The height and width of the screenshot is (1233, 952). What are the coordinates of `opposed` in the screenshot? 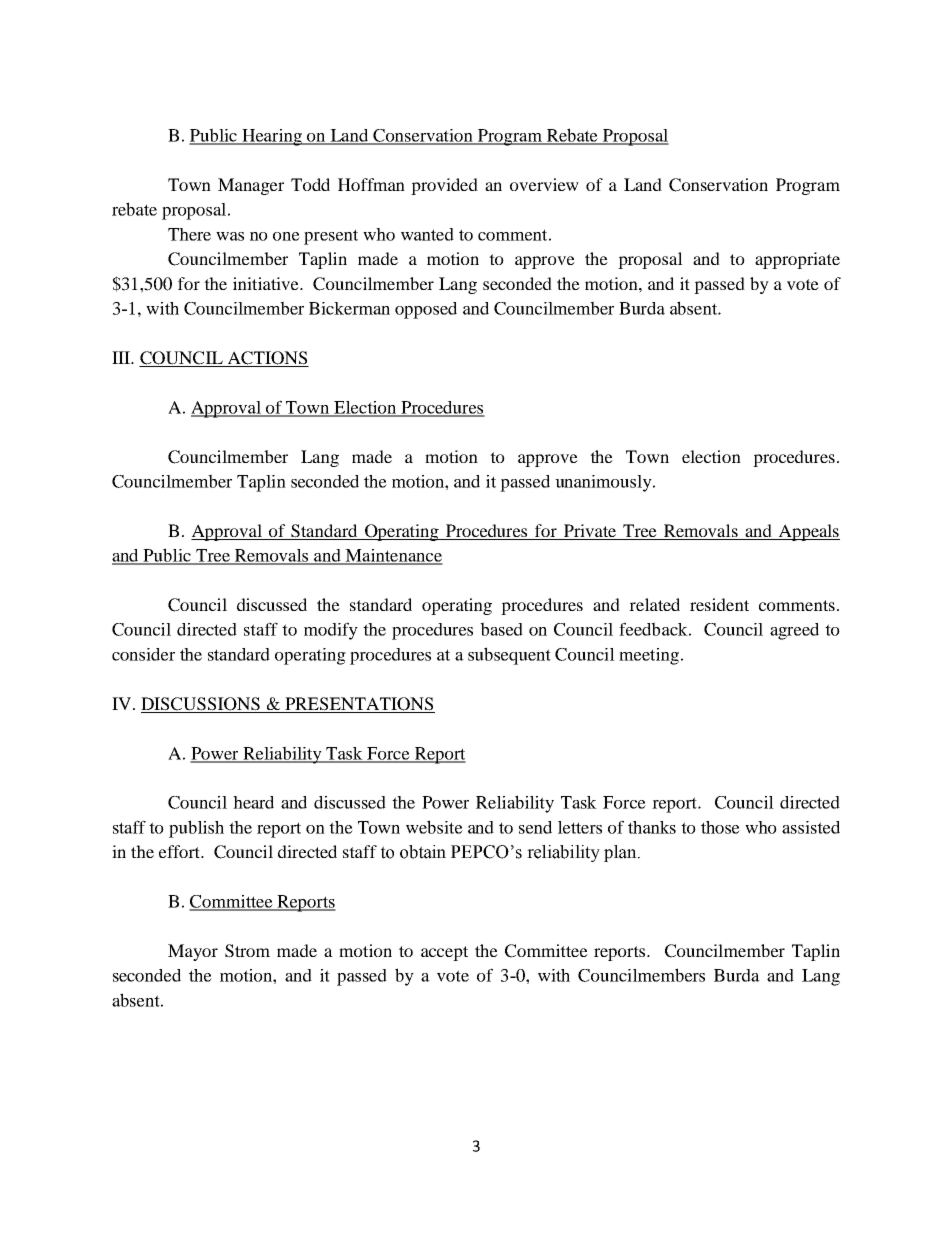 It's located at (426, 310).
